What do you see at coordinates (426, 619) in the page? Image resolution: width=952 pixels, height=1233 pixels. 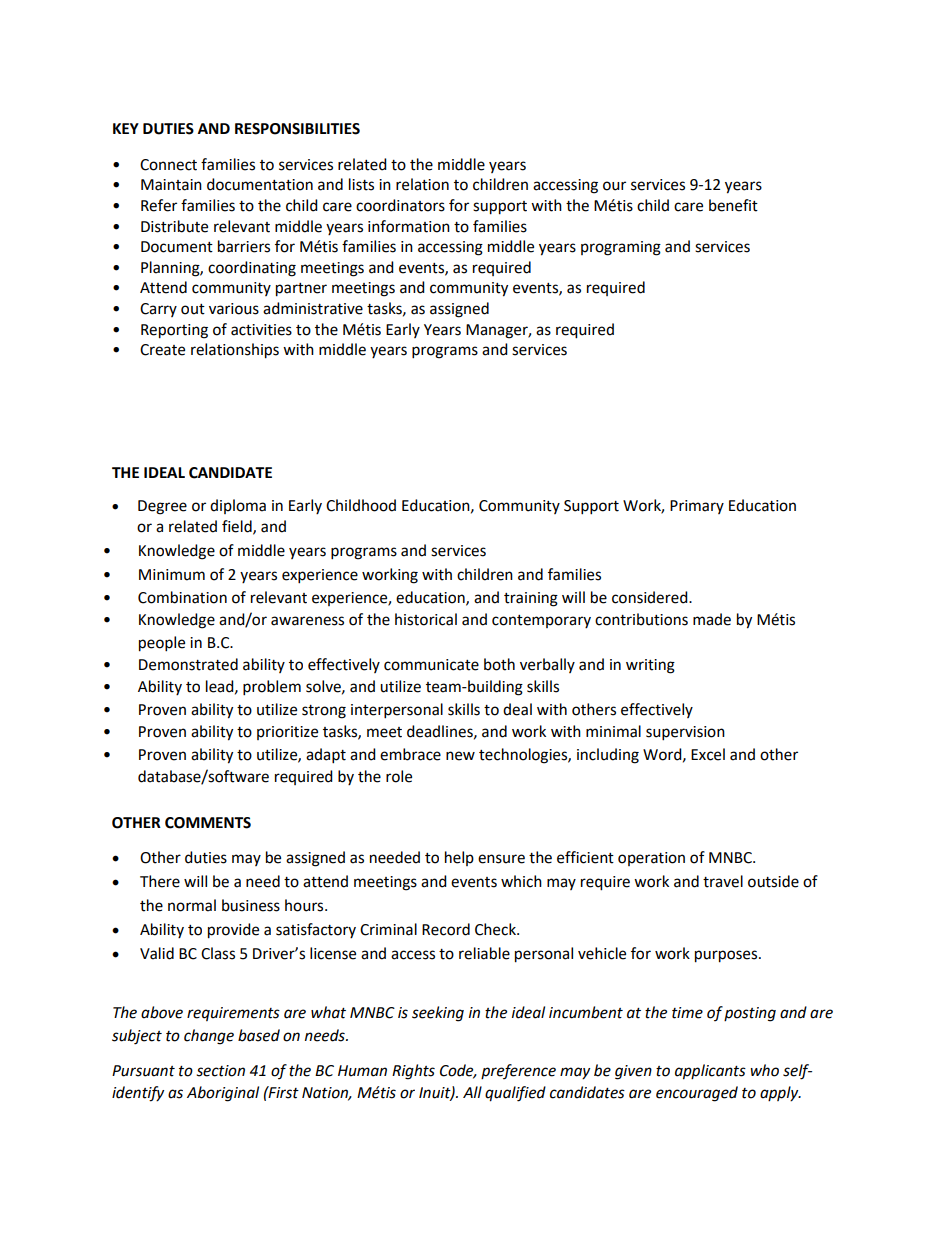 I see `historical` at bounding box center [426, 619].
